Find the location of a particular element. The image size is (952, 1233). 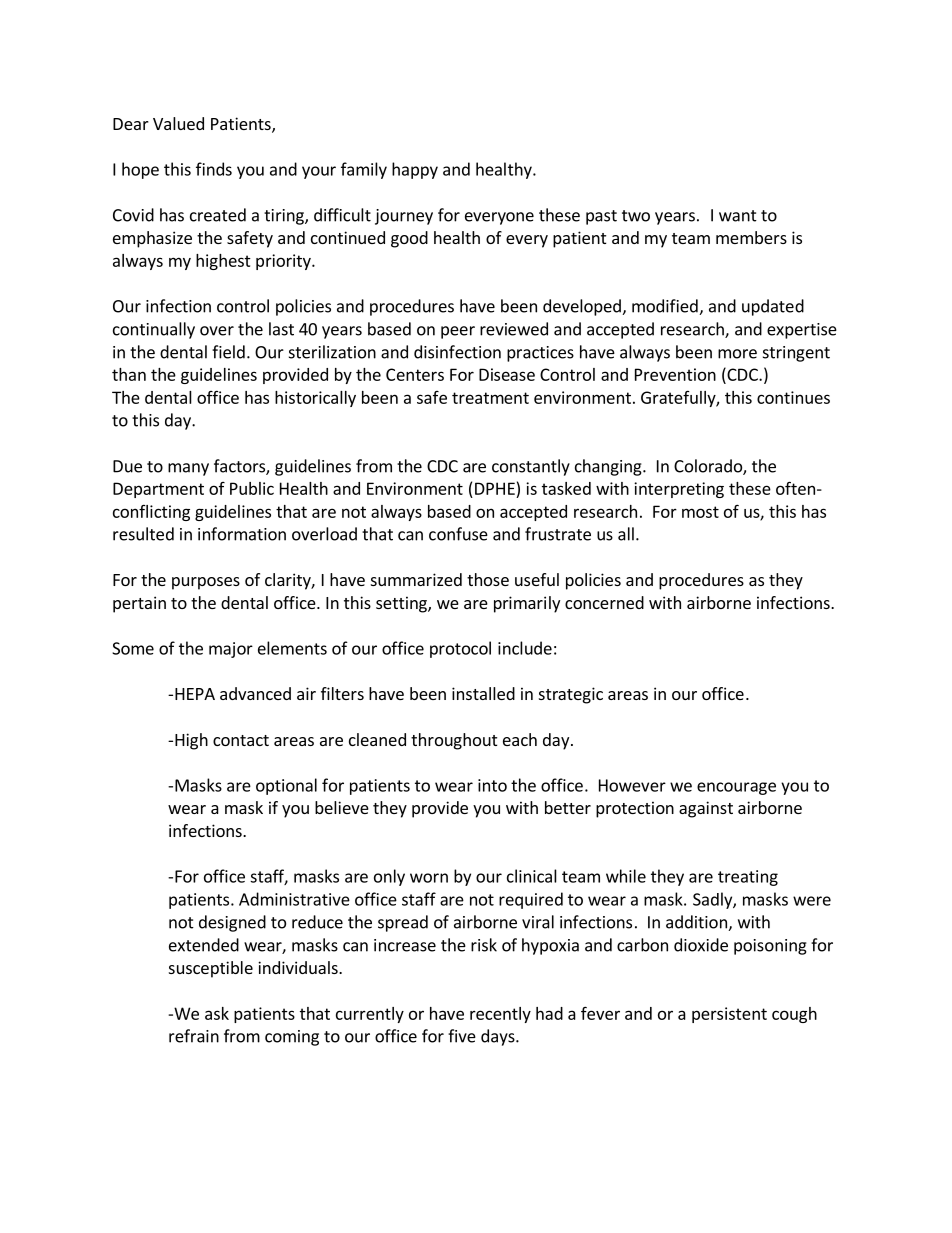

encourage is located at coordinates (736, 788).
